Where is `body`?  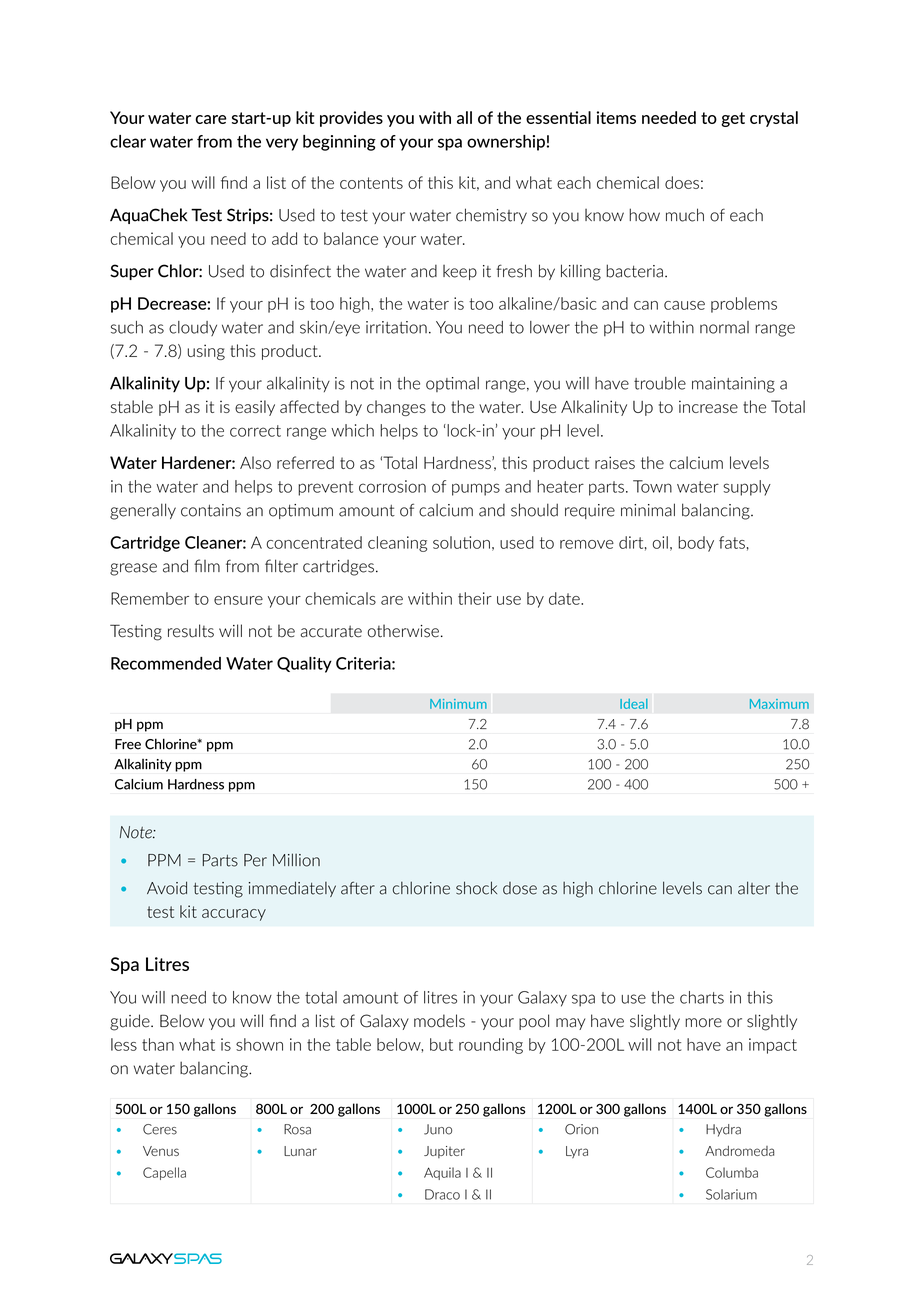
body is located at coordinates (696, 544).
